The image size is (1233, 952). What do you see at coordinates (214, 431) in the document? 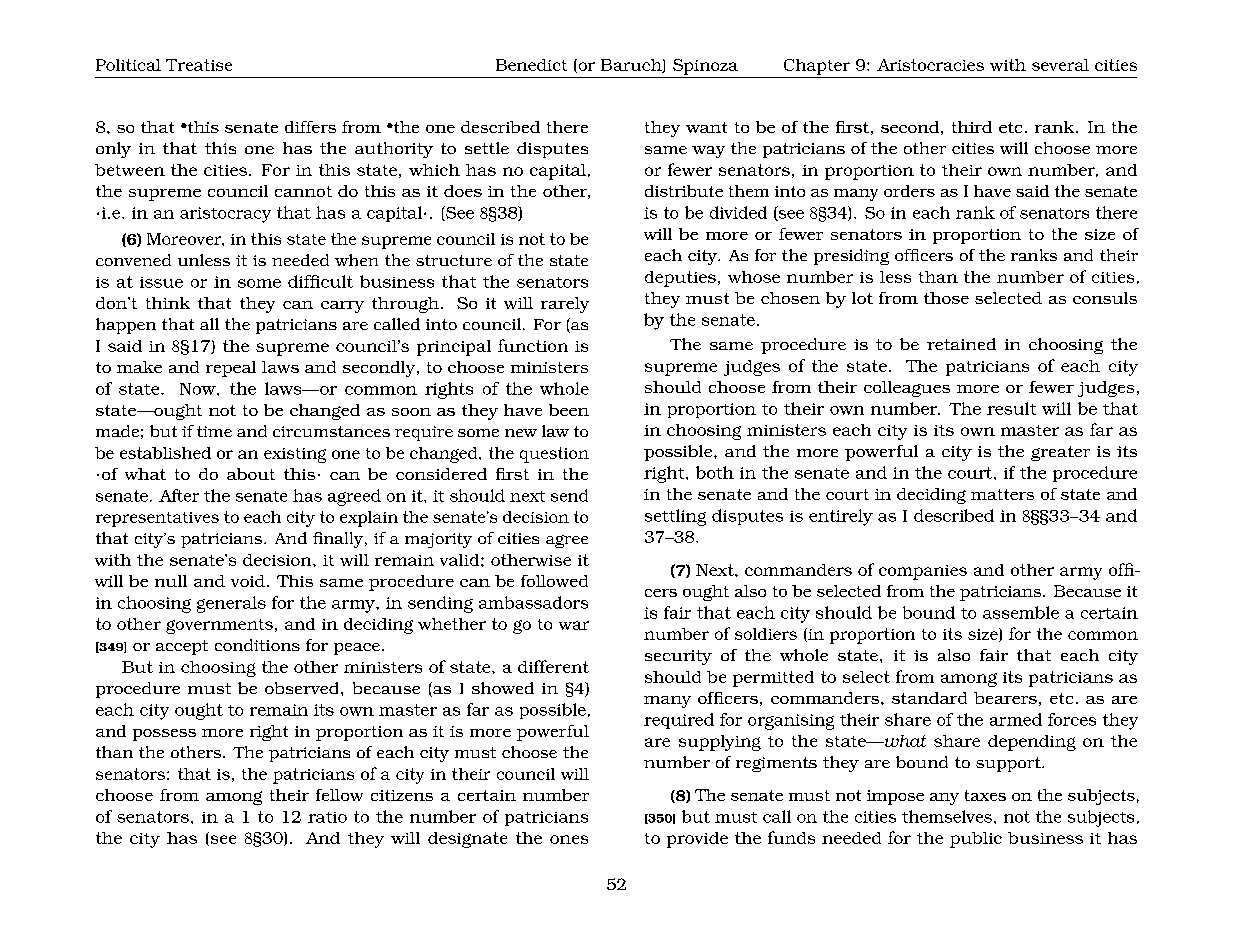
I see `time` at bounding box center [214, 431].
